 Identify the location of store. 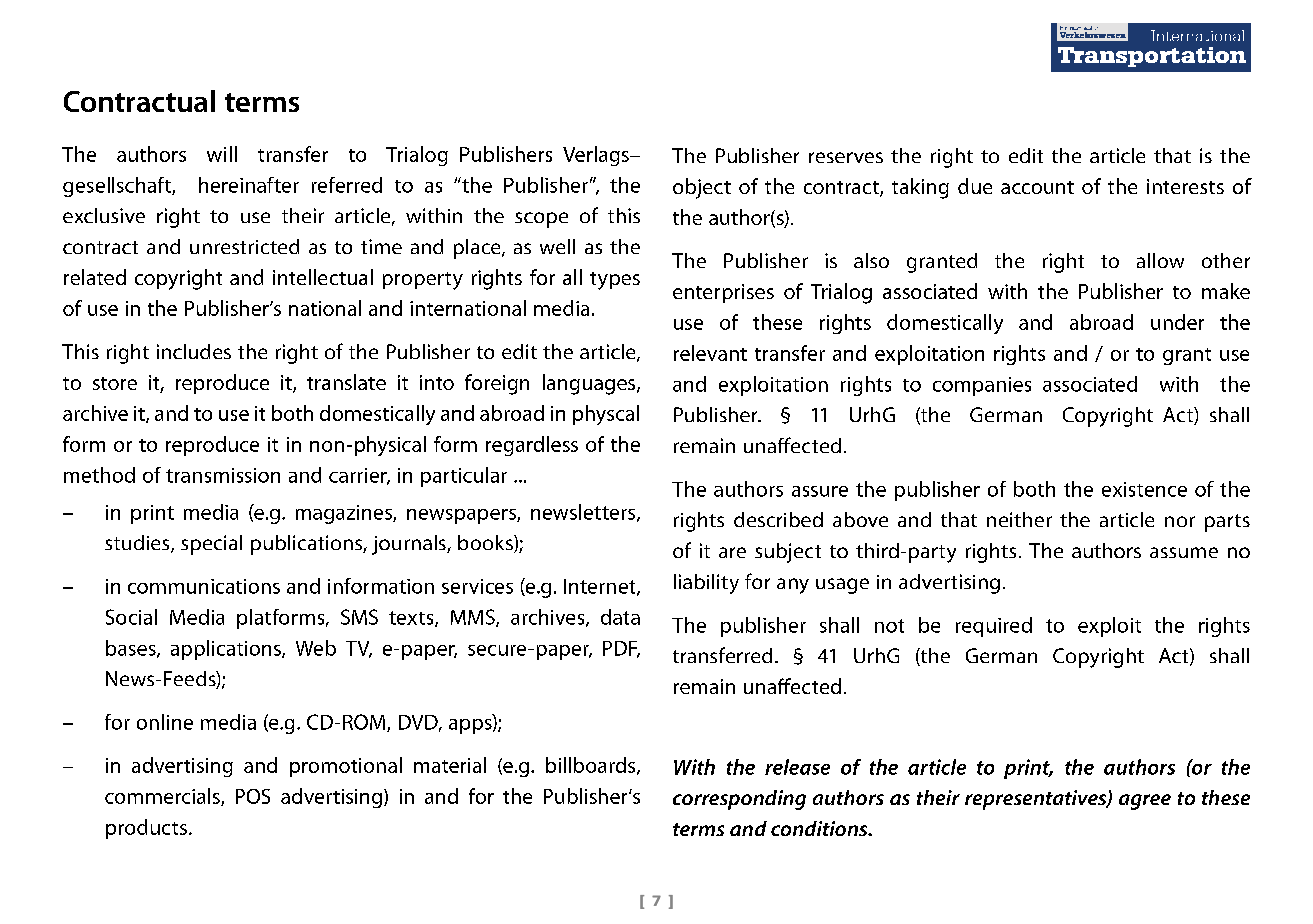
(115, 383).
